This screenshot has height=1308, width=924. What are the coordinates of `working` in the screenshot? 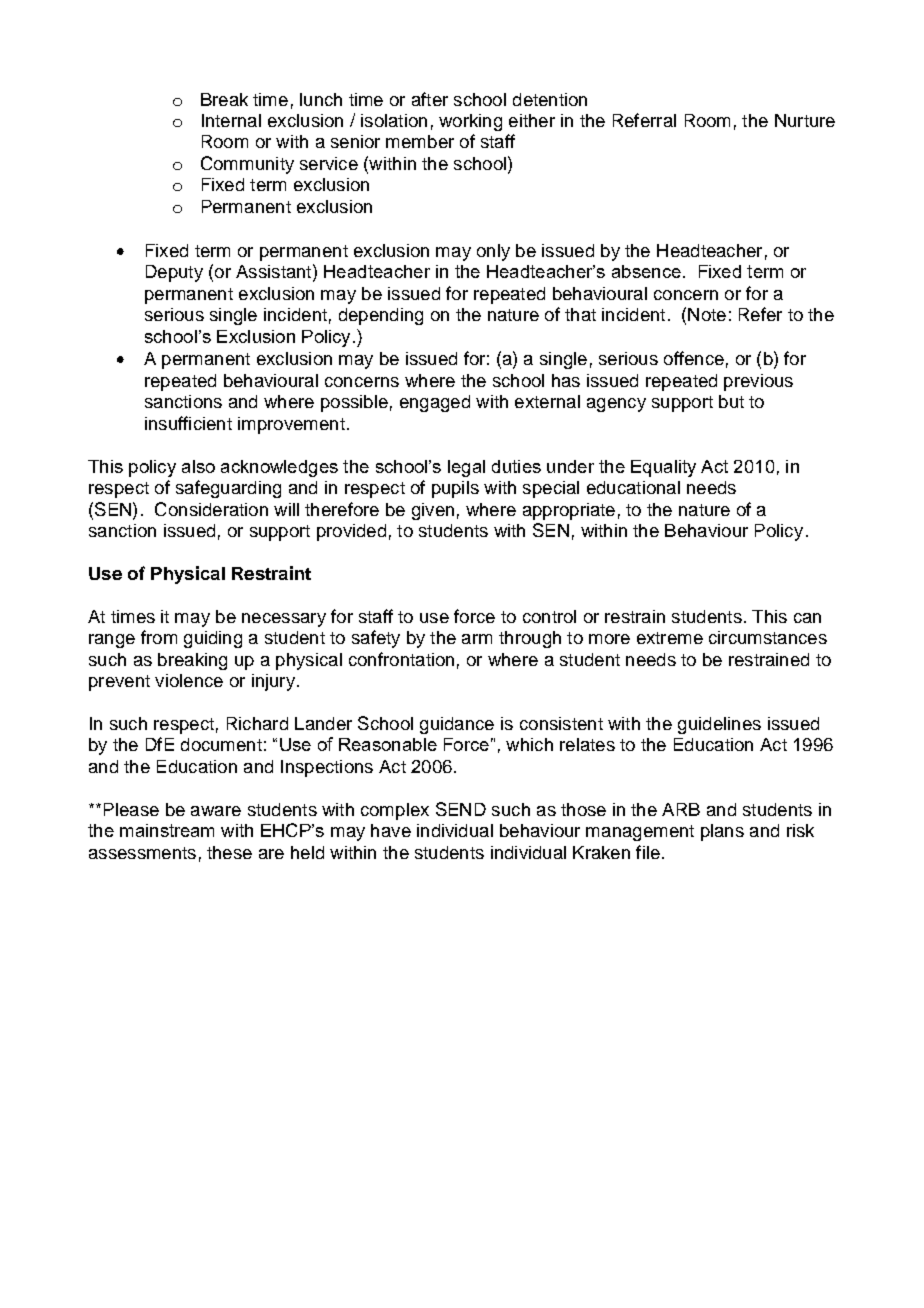 It's located at (470, 122).
